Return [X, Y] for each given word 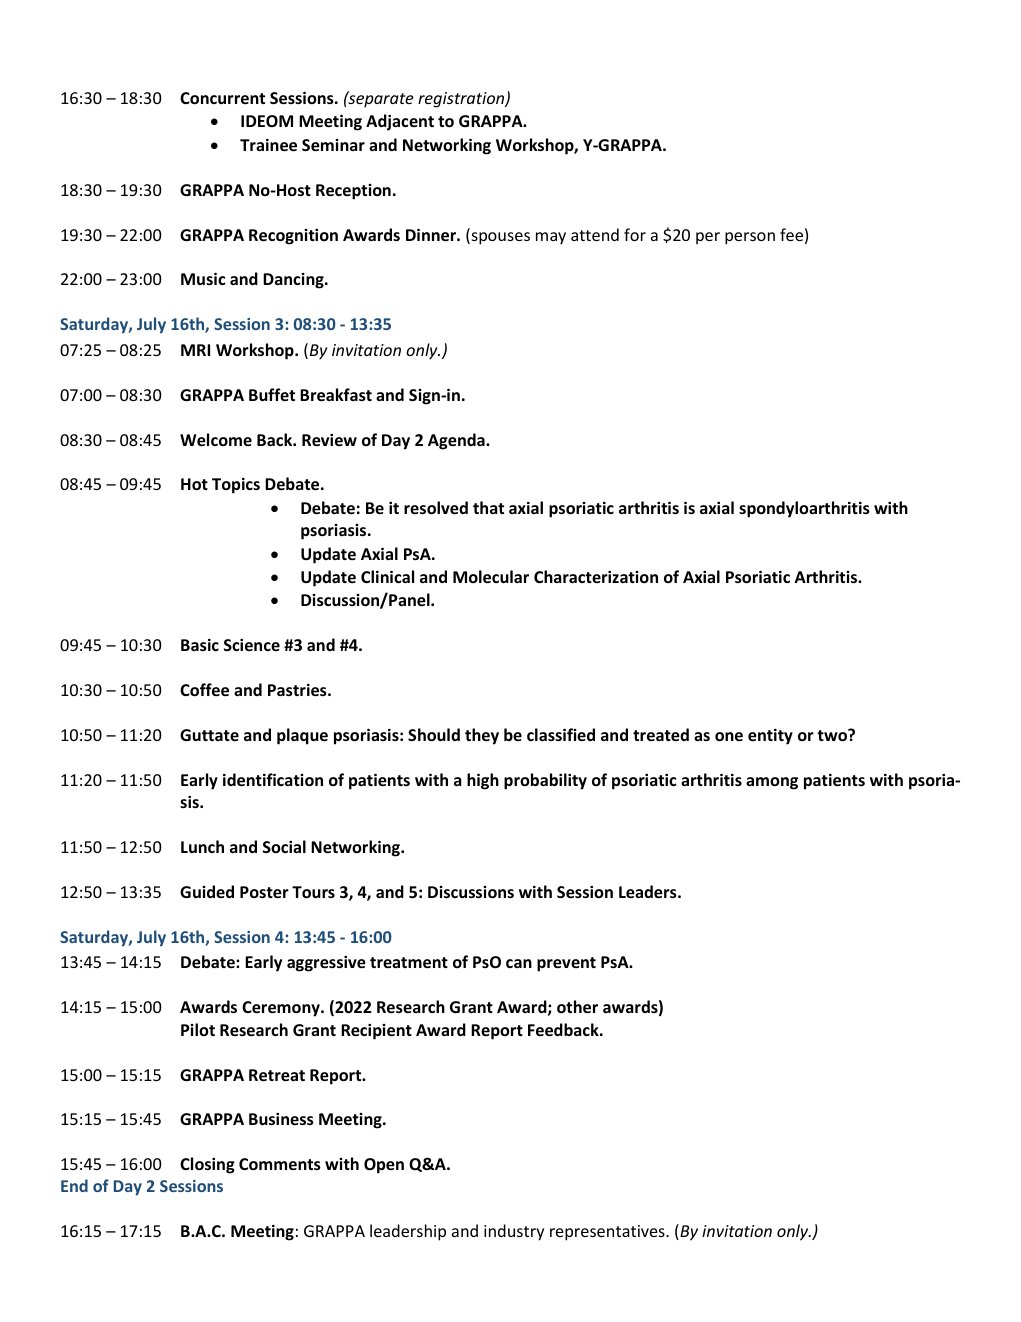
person [750, 238]
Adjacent [400, 122]
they [482, 736]
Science [252, 645]
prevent [566, 964]
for [635, 234]
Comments [280, 1164]
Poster [264, 892]
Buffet [272, 394]
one [729, 736]
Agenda [457, 441]
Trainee [268, 145]
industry [514, 1232]
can [519, 963]
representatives [608, 1233]
